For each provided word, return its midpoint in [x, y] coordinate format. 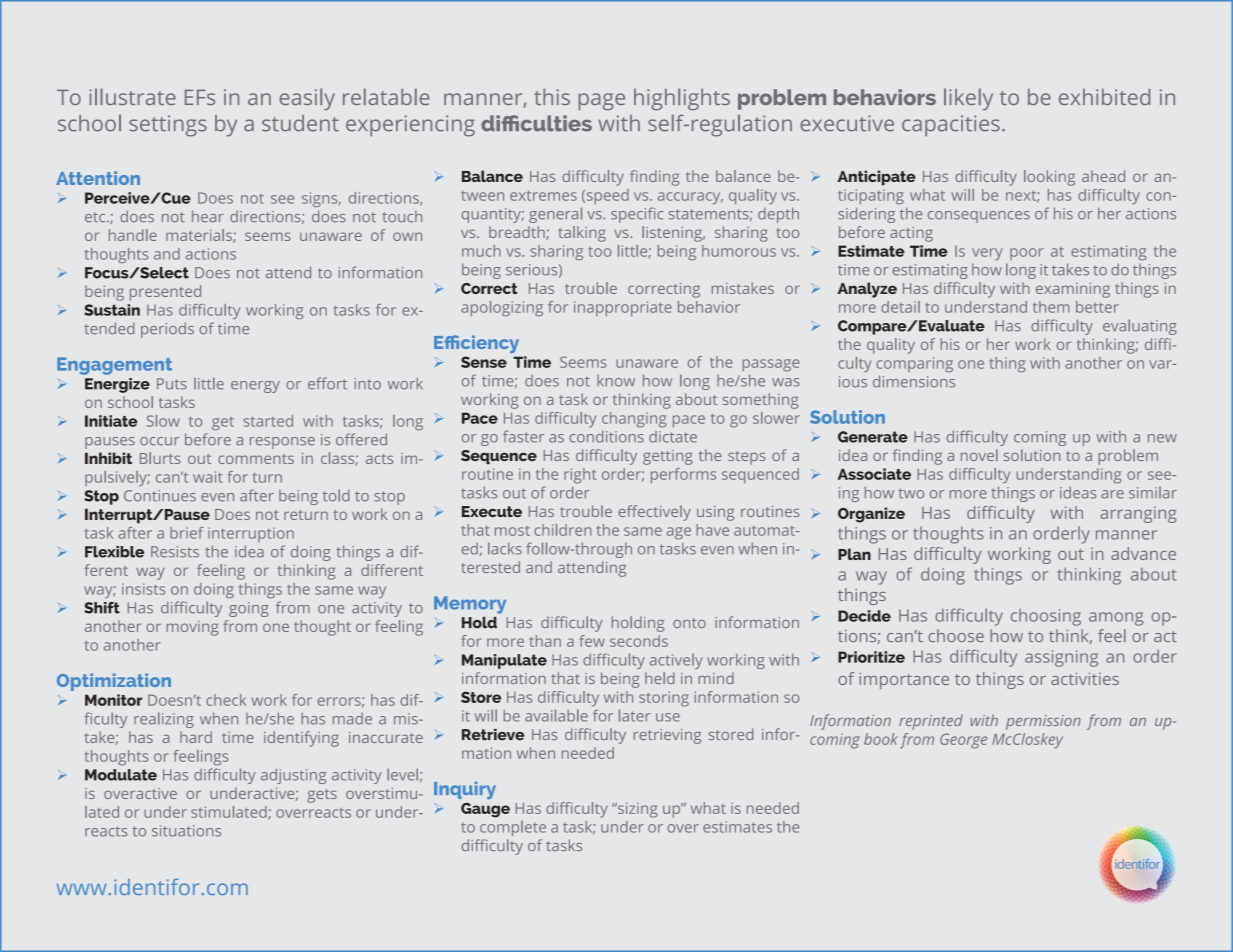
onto [689, 623]
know [616, 381]
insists [143, 589]
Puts [172, 384]
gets [322, 796]
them [1051, 307]
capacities [951, 126]
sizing [637, 810]
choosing [1046, 617]
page [601, 101]
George [963, 741]
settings [168, 126]
